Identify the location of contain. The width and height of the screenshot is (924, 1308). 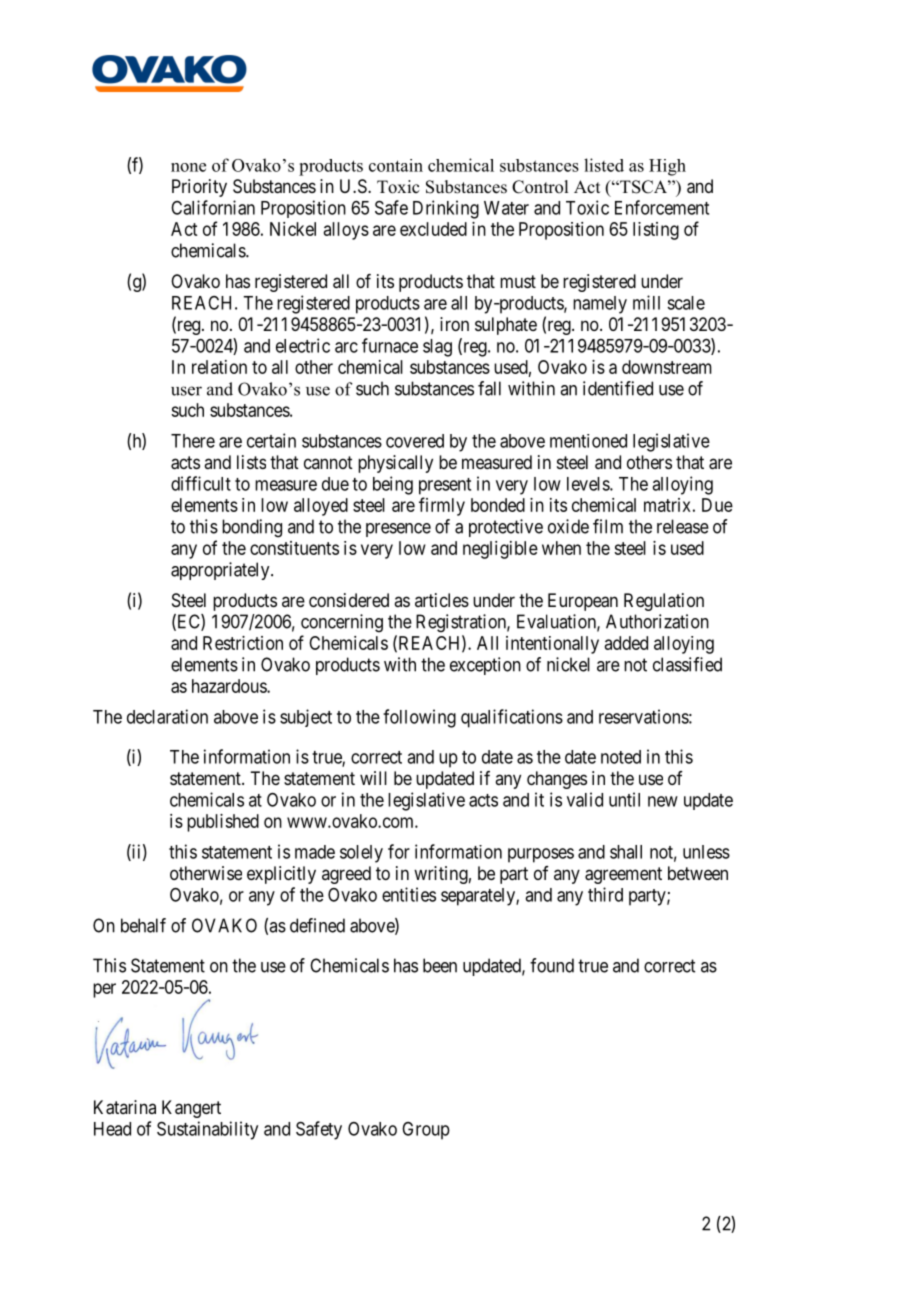
(396, 165).
